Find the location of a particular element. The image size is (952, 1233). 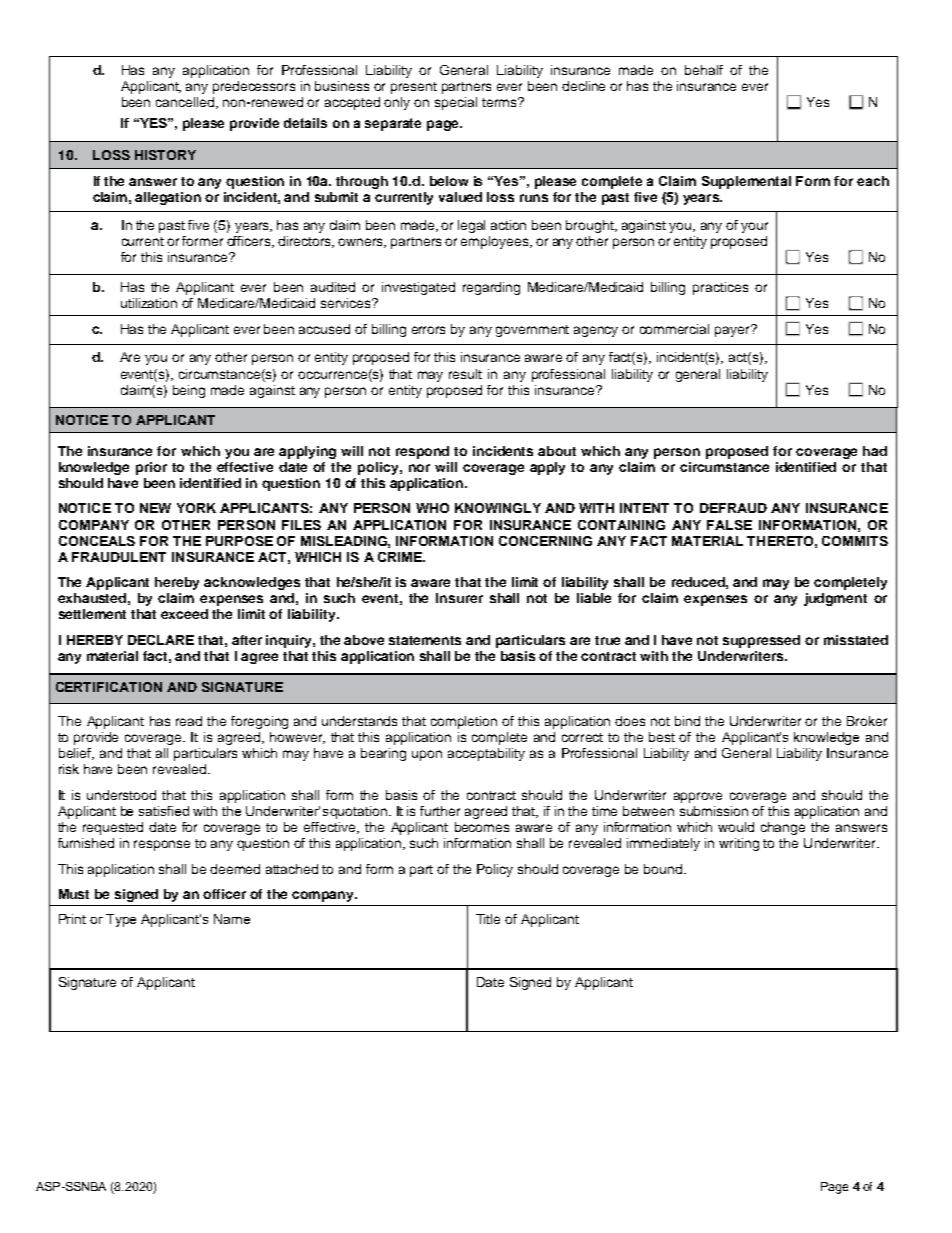

completion is located at coordinates (464, 722).
